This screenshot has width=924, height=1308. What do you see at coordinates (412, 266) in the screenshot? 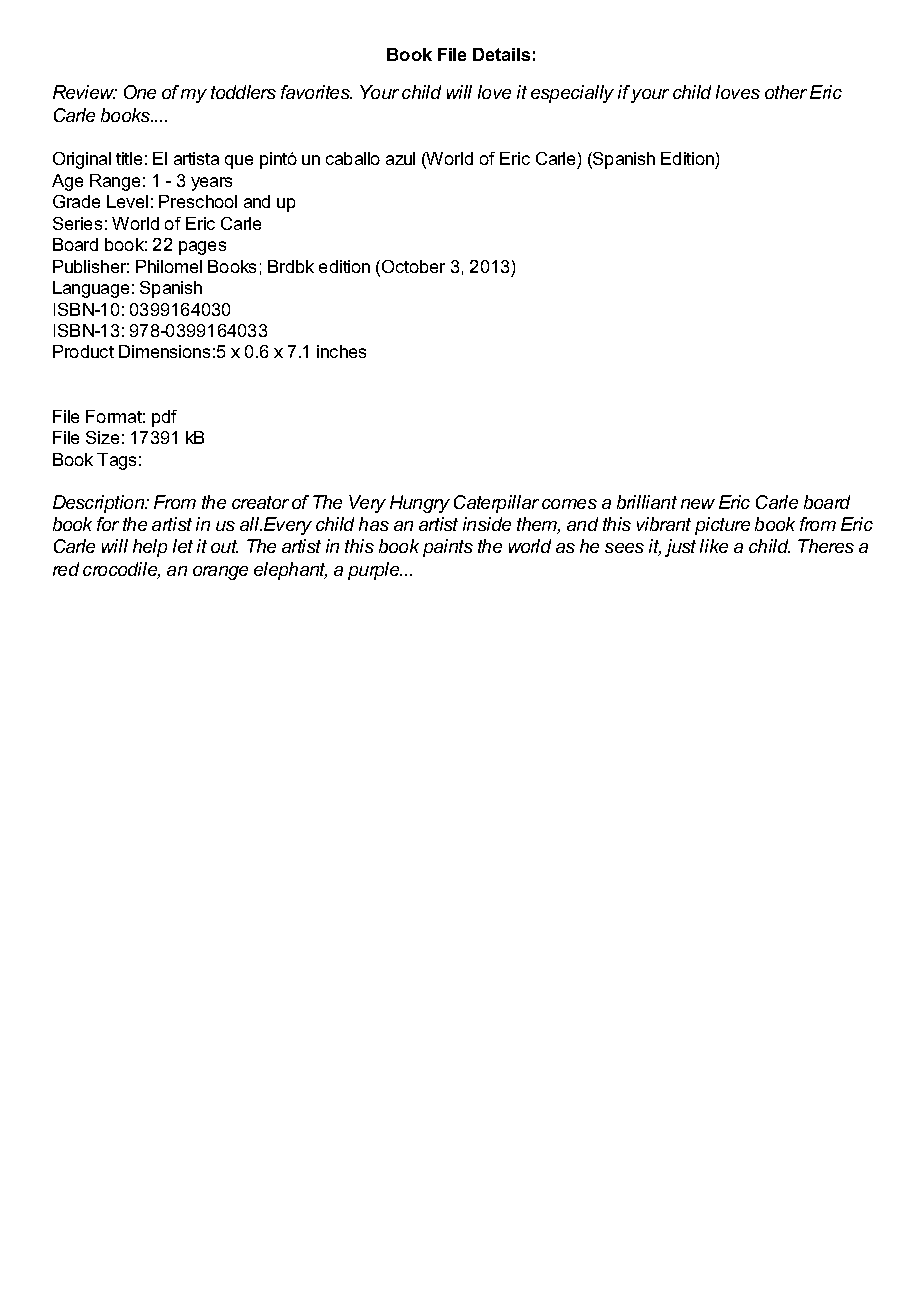
I see `October` at bounding box center [412, 266].
